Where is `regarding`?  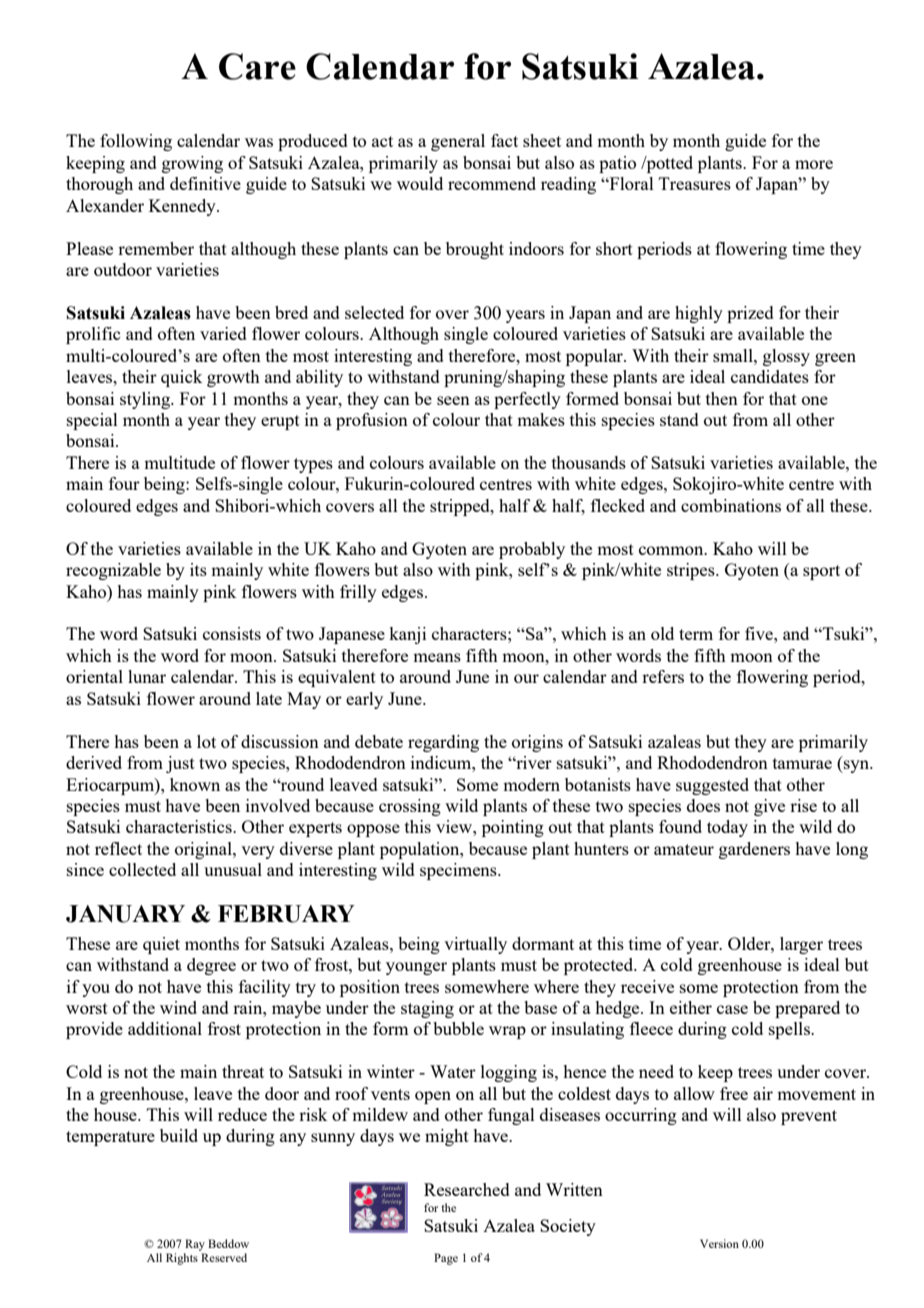
regarding is located at coordinates (443, 743).
